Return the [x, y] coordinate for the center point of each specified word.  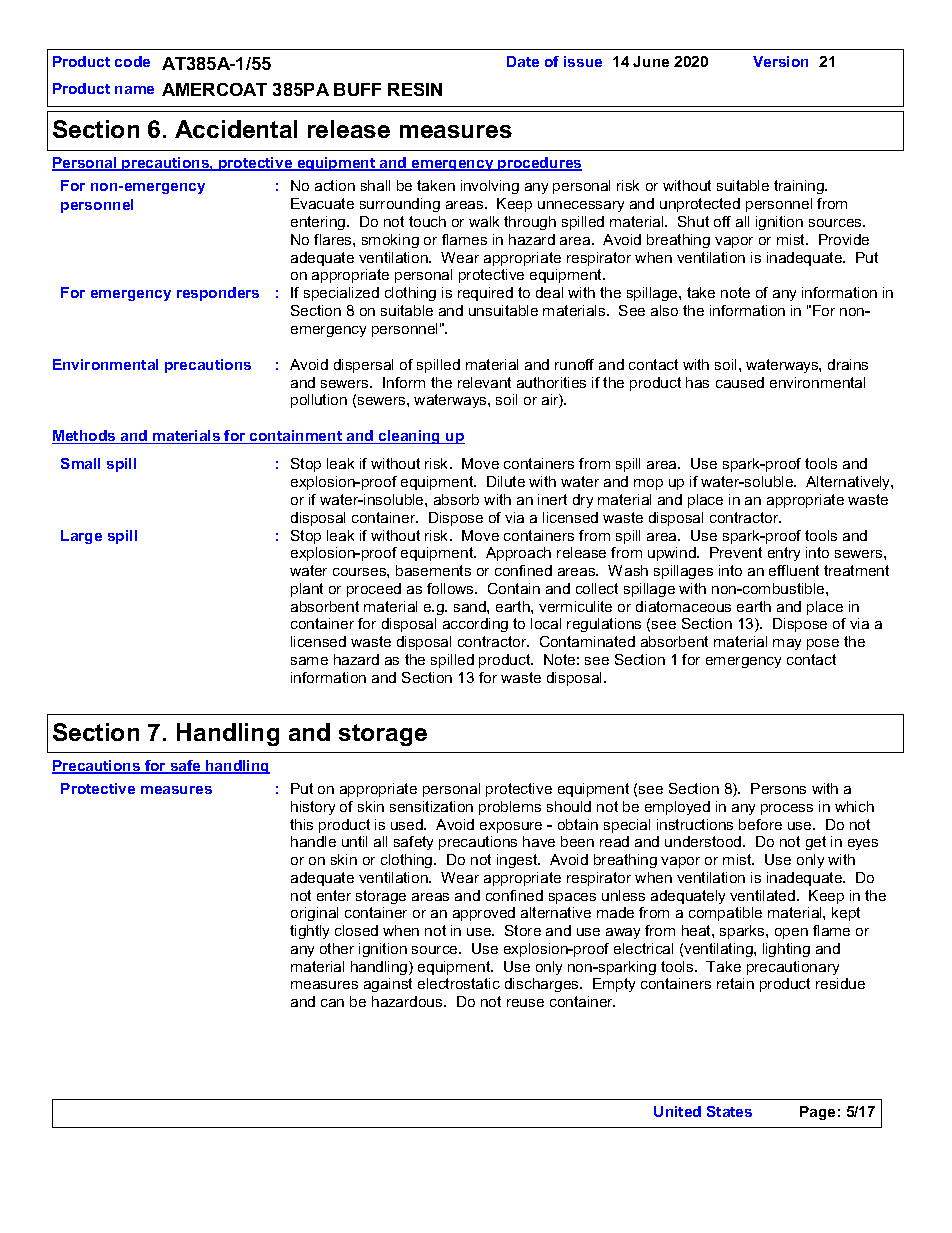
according [475, 625]
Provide [844, 239]
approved [484, 914]
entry [784, 554]
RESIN [415, 89]
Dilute [506, 481]
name [134, 90]
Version [780, 61]
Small [80, 463]
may [787, 644]
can [332, 1003]
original [314, 914]
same [309, 661]
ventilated [764, 895]
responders [218, 294]
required [485, 294]
